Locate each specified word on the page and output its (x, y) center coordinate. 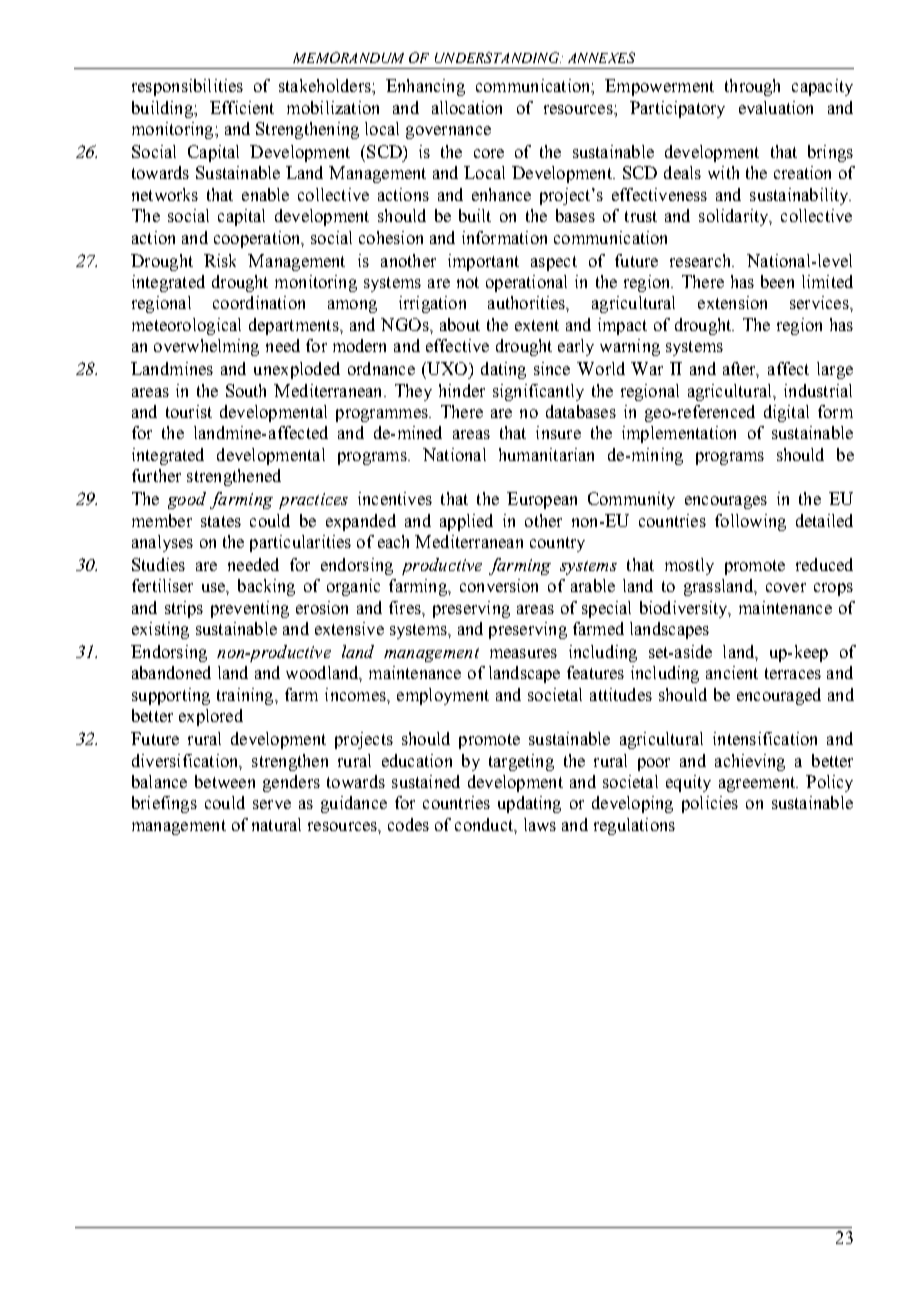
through (752, 87)
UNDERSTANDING (498, 57)
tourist (189, 411)
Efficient (242, 107)
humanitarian (546, 454)
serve (272, 804)
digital (786, 413)
